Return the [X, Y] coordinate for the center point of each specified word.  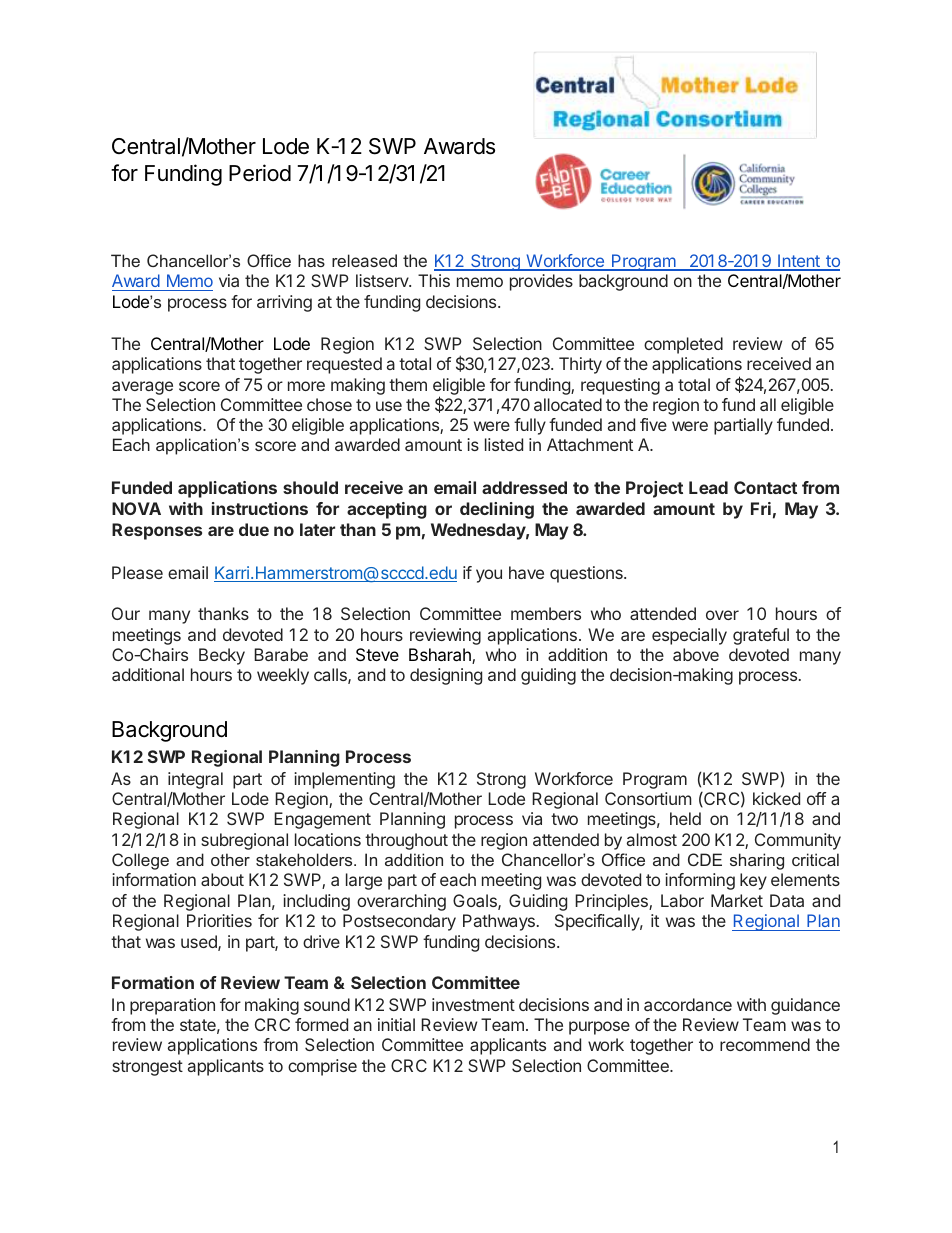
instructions [260, 508]
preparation [172, 1006]
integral [195, 780]
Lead [708, 487]
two [564, 819]
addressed [524, 487]
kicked [776, 798]
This [434, 280]
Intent [799, 262]
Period [260, 173]
